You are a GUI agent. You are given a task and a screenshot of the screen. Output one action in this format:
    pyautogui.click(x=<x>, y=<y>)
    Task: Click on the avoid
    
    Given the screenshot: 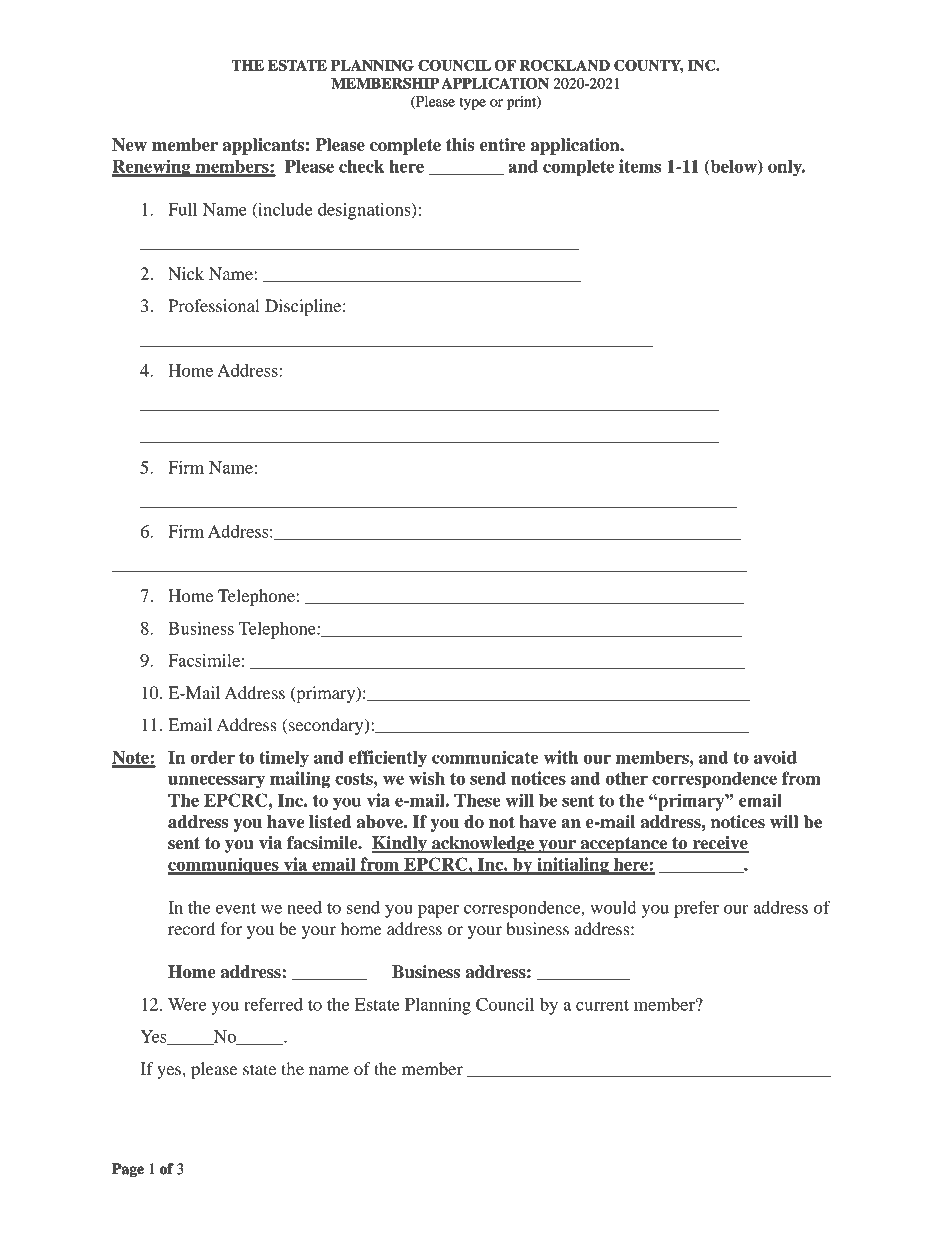 What is the action you would take?
    pyautogui.click(x=775, y=757)
